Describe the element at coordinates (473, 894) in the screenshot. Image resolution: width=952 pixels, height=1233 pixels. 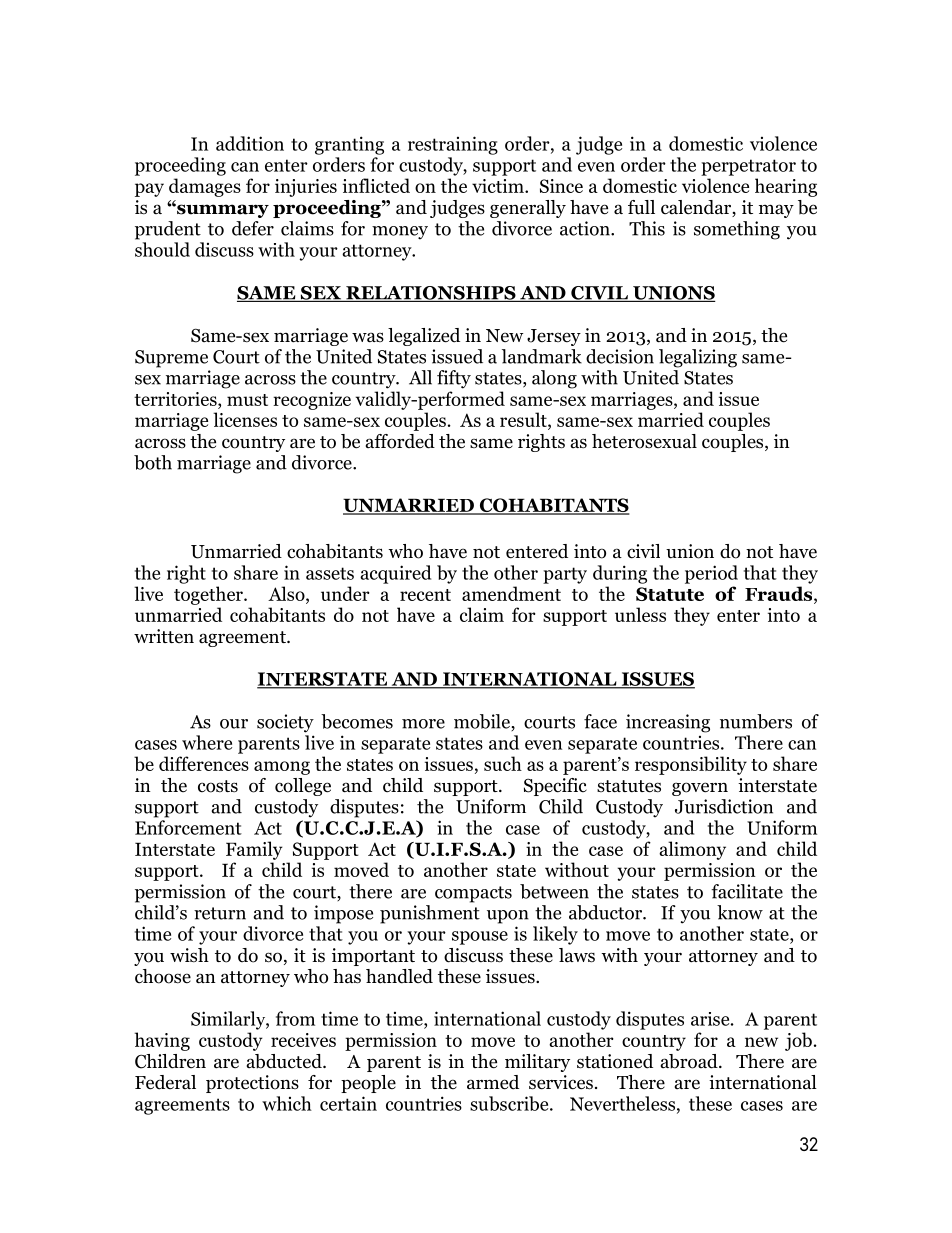
I see `compacts` at that location.
